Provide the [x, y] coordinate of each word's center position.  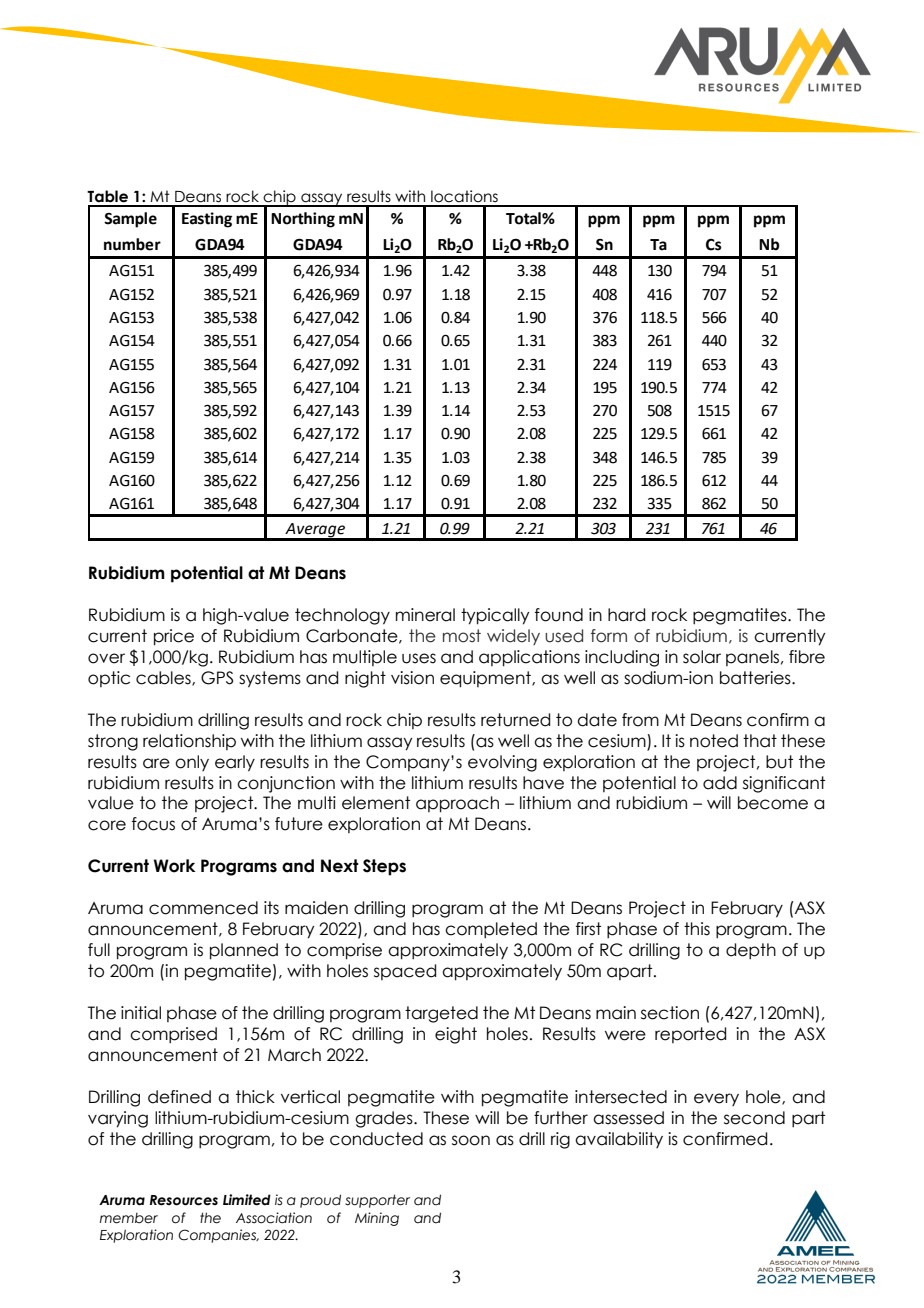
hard [626, 615]
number [132, 244]
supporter [377, 1201]
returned [515, 720]
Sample [130, 220]
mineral [425, 615]
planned [244, 951]
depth [751, 951]
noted [714, 741]
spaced [405, 972]
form [609, 636]
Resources [184, 1200]
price [174, 637]
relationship [189, 742]
